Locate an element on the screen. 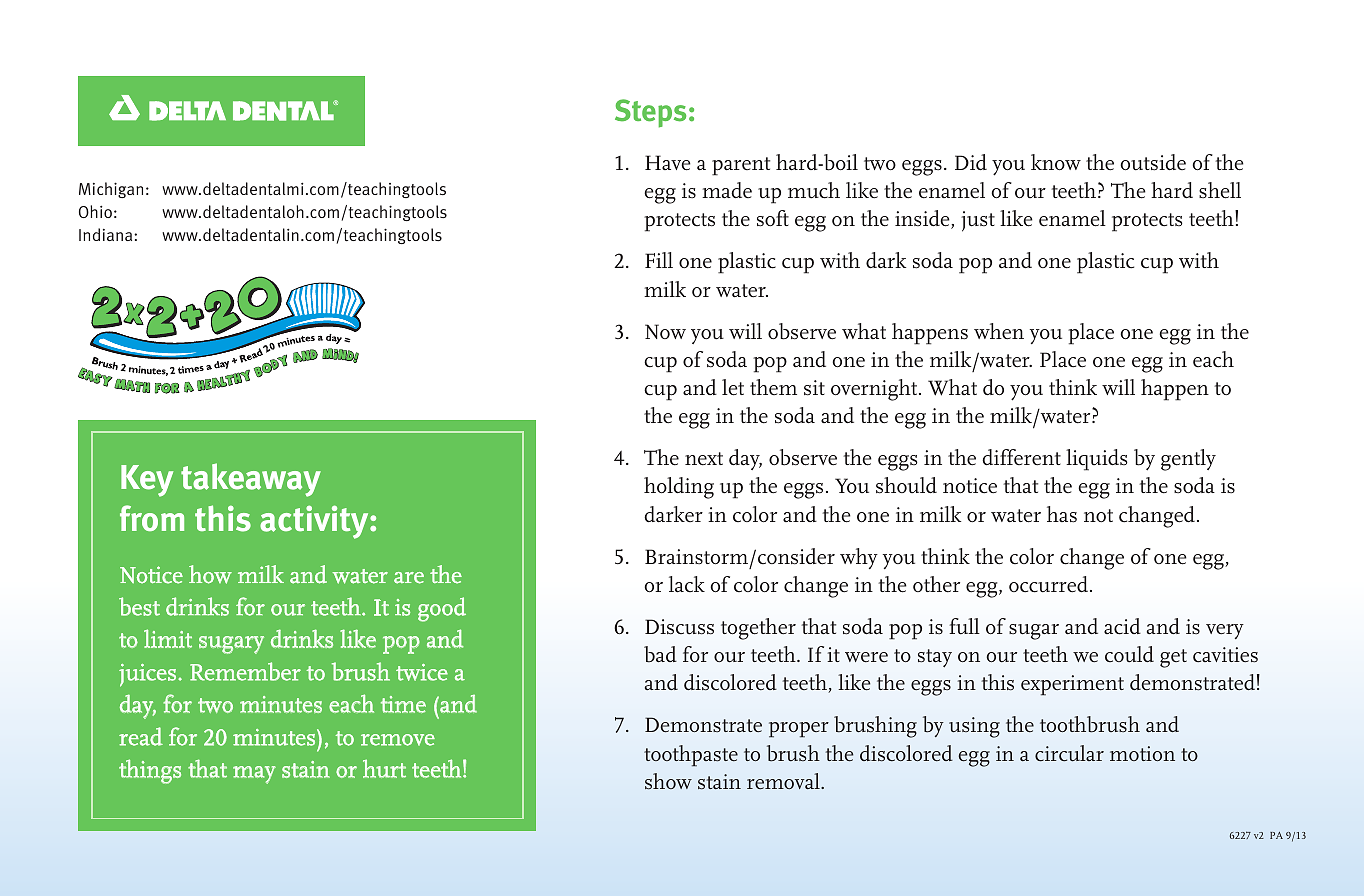 The height and width of the screenshot is (896, 1364). best is located at coordinates (139, 606).
